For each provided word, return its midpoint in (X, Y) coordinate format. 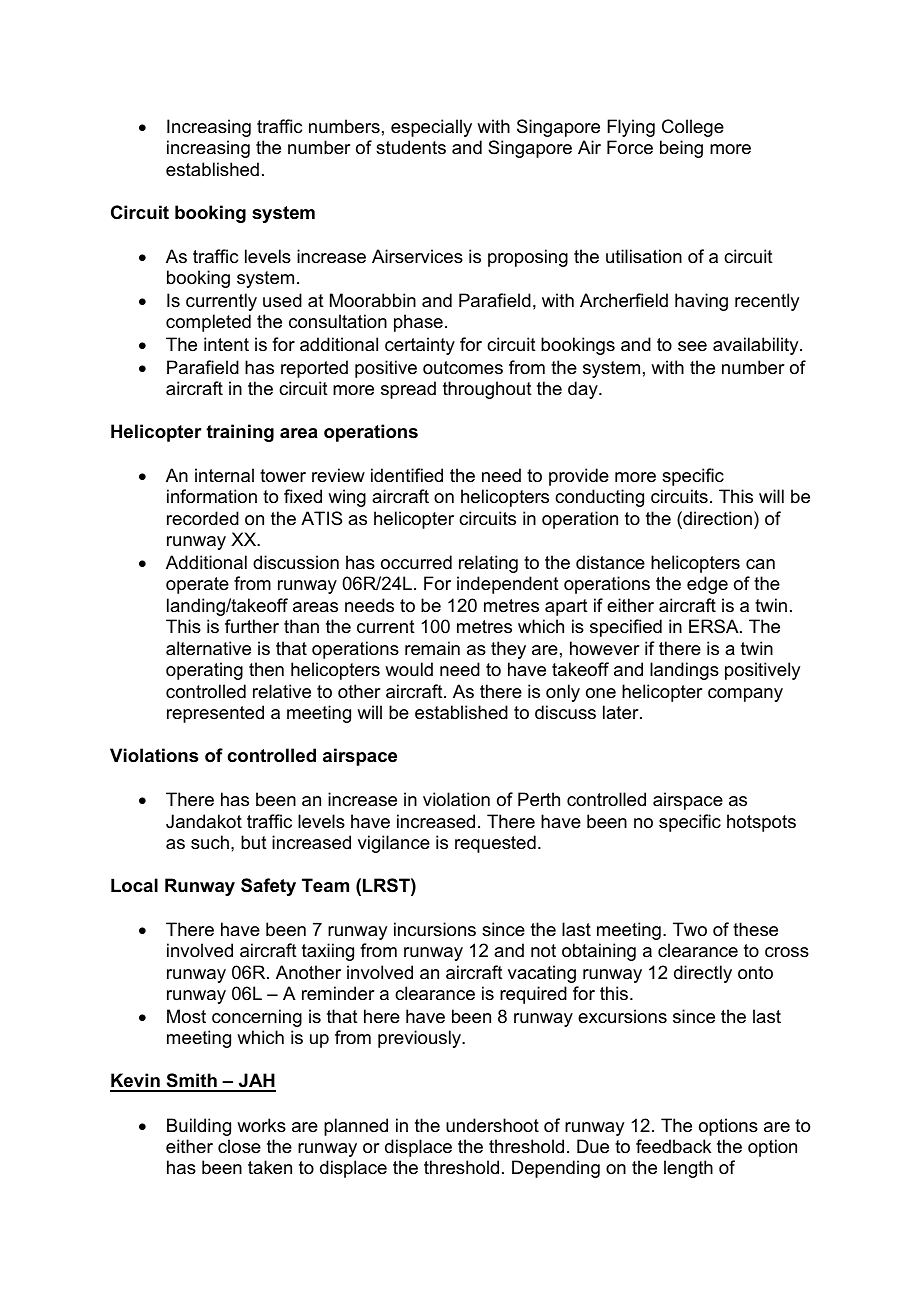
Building (199, 1127)
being (681, 149)
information (212, 496)
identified (407, 475)
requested (495, 844)
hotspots (761, 823)
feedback (673, 1146)
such (211, 842)
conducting (599, 498)
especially (431, 128)
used (282, 300)
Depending (556, 1169)
